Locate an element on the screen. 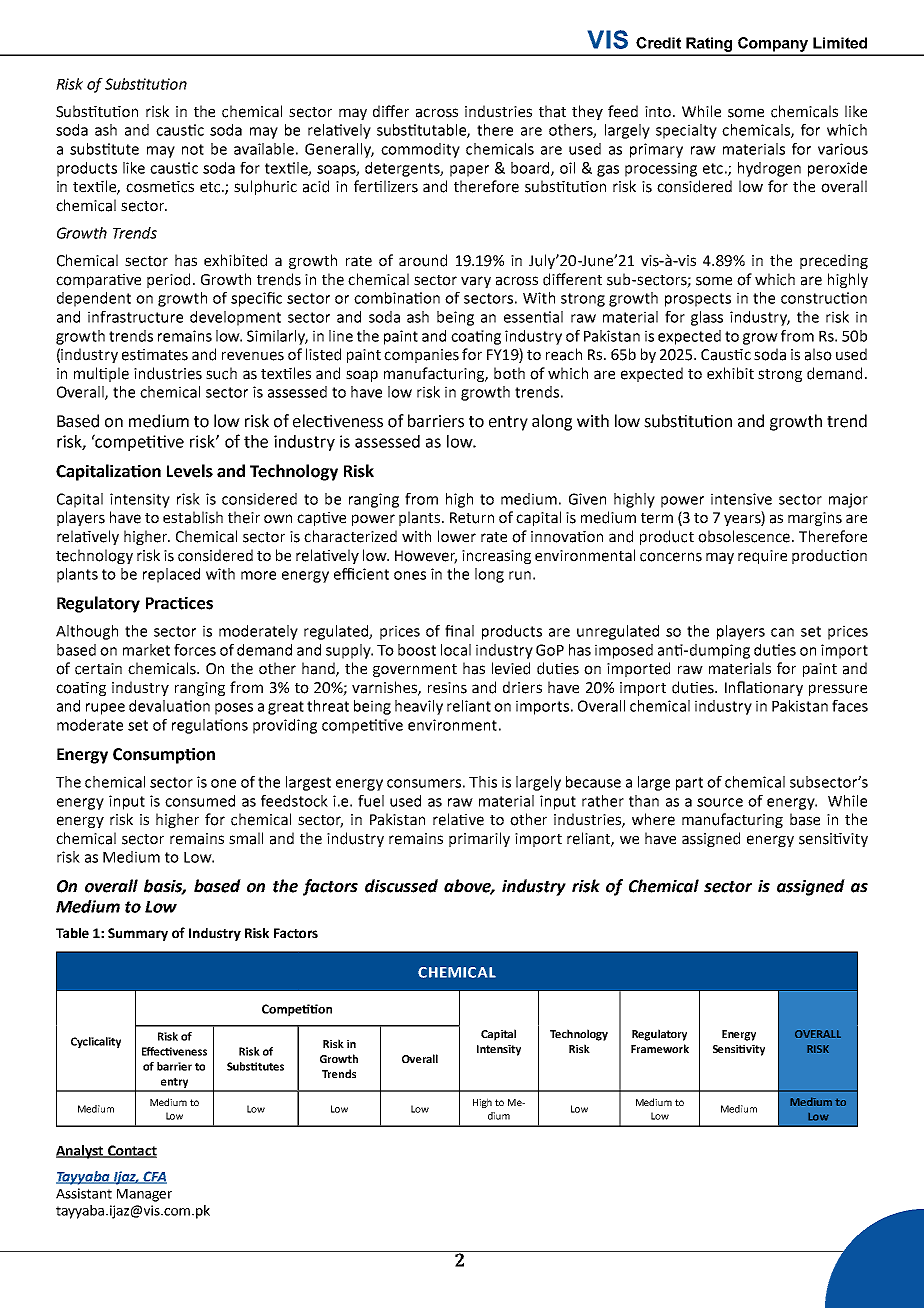 The height and width of the screenshot is (1308, 924). Practices is located at coordinates (179, 603).
